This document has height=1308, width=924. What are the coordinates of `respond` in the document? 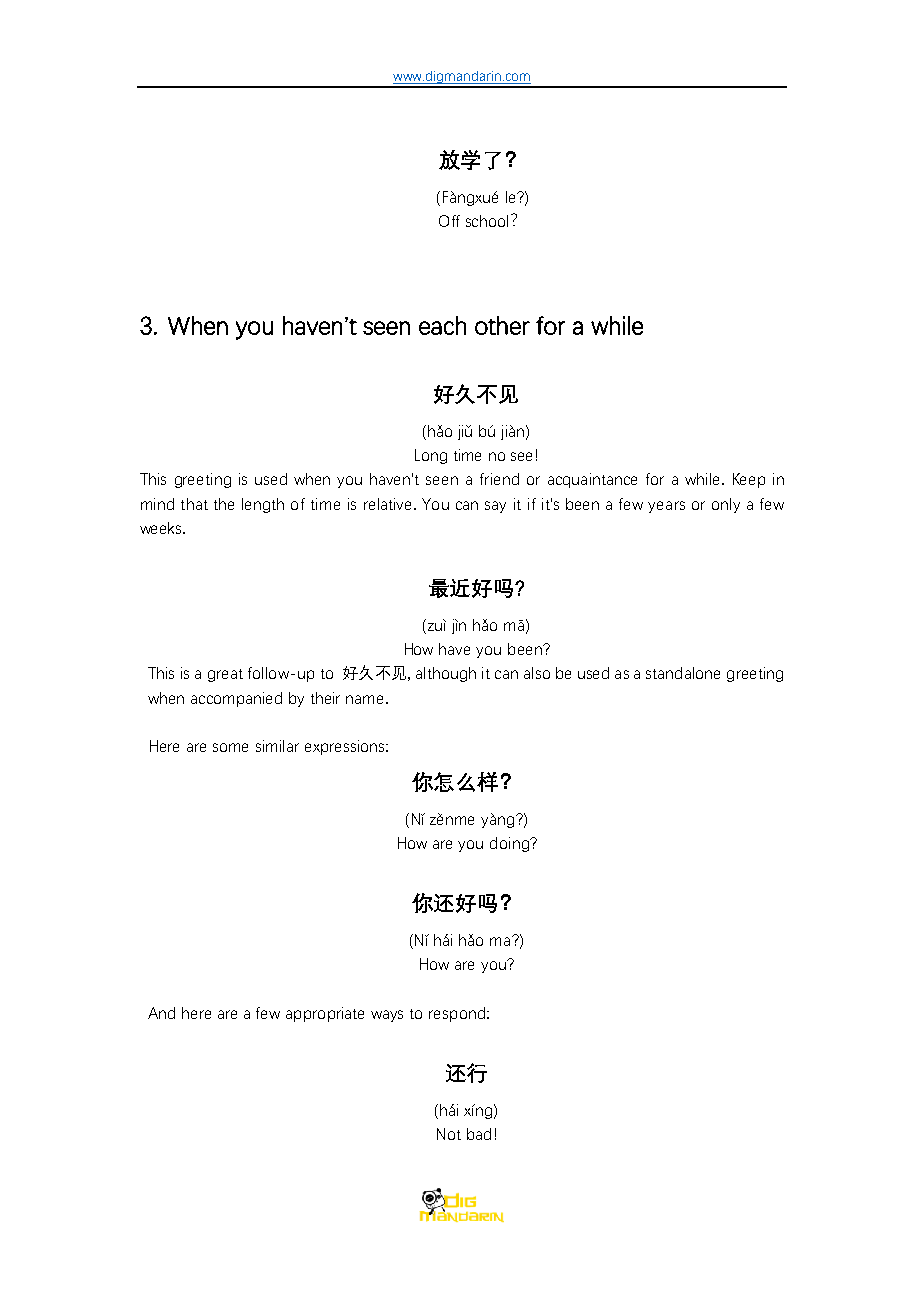 It's located at (458, 1014).
